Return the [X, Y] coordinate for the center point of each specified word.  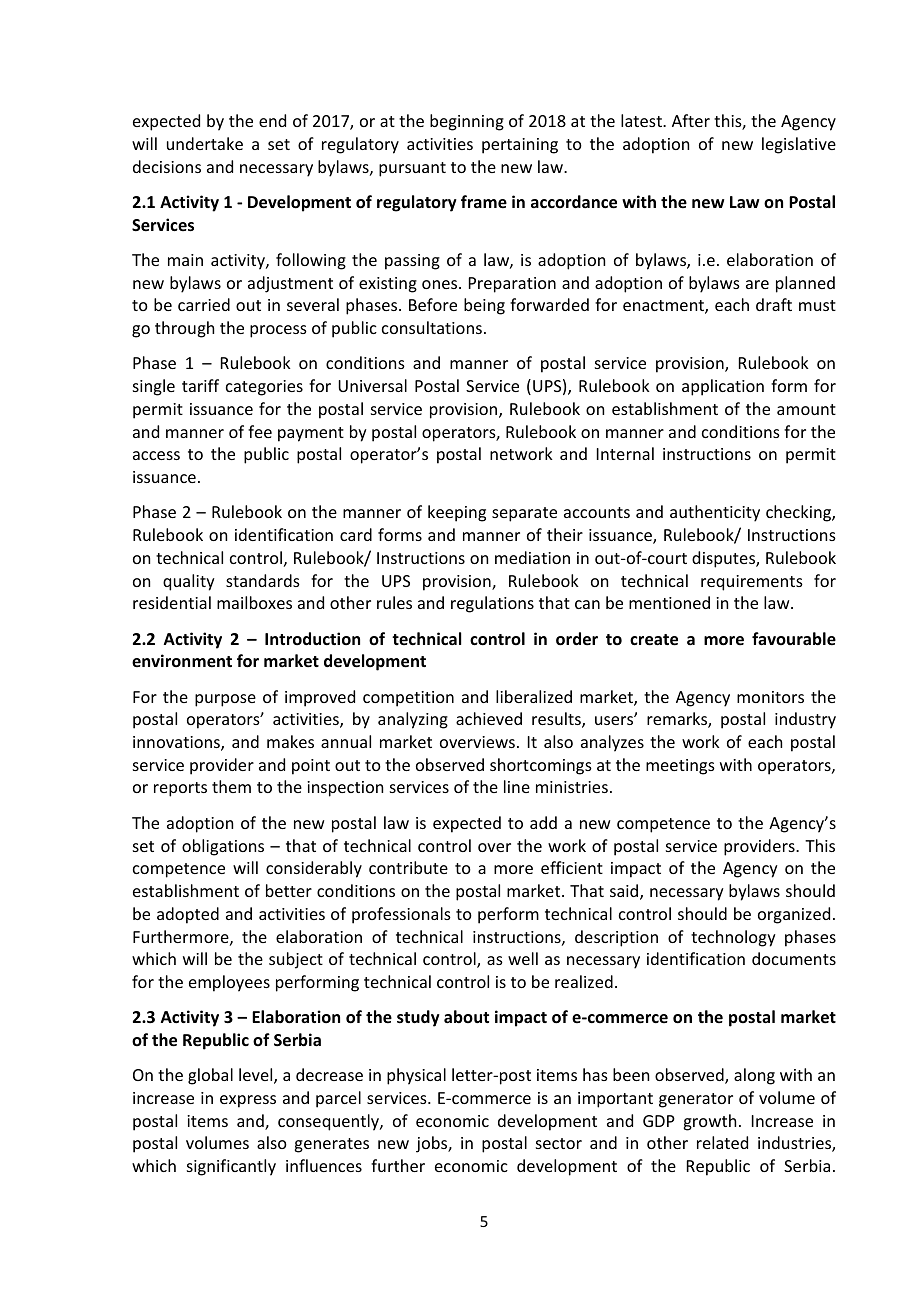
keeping [457, 513]
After [691, 120]
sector [559, 1143]
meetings [680, 767]
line [517, 786]
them [231, 786]
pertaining [520, 146]
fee [260, 431]
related [722, 1142]
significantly [231, 1167]
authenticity [715, 513]
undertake [205, 143]
